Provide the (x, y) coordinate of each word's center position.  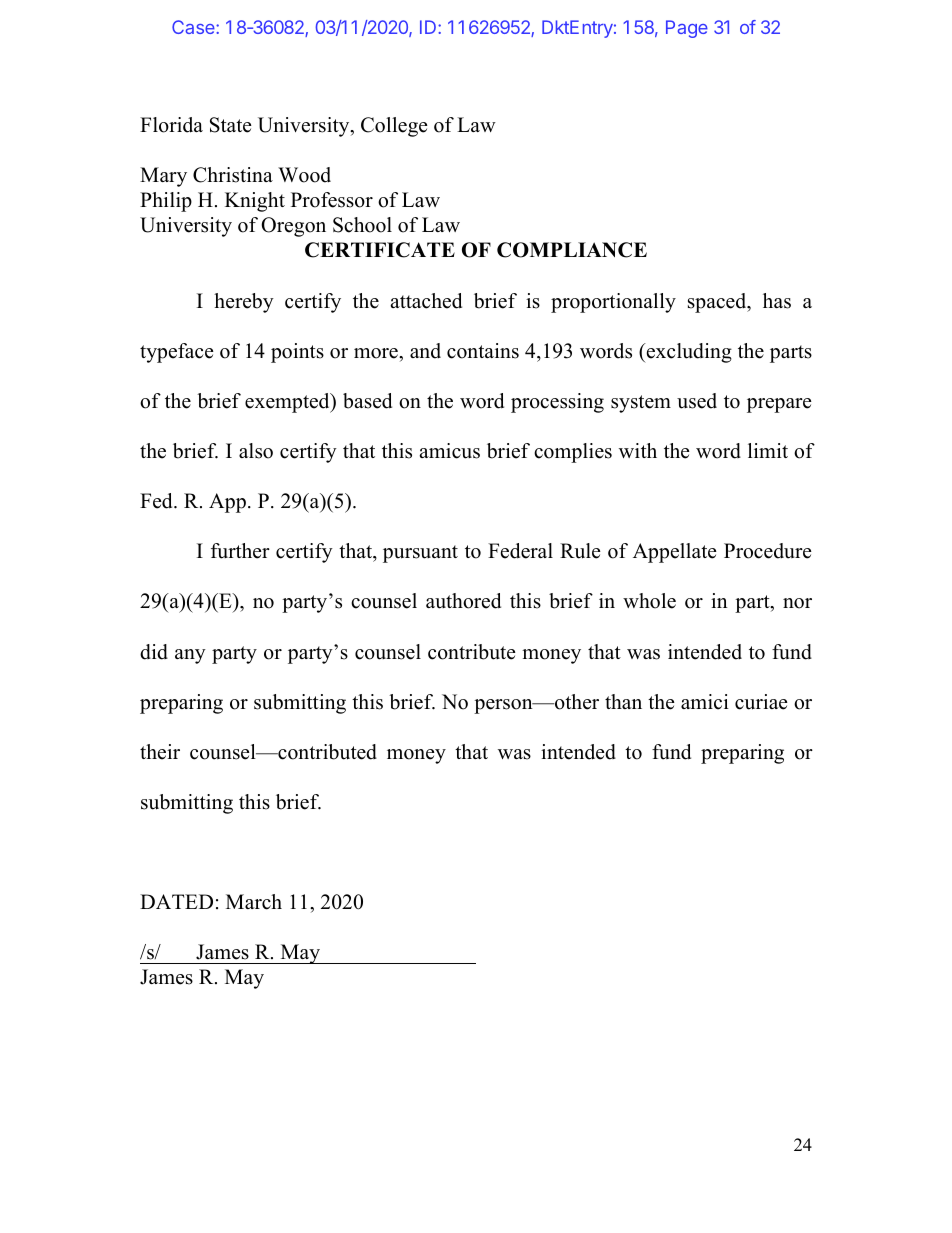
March (254, 902)
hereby (244, 303)
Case (194, 27)
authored (463, 601)
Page (687, 29)
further (240, 551)
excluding (688, 353)
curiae (761, 702)
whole (649, 601)
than (623, 701)
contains (483, 351)
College (394, 127)
